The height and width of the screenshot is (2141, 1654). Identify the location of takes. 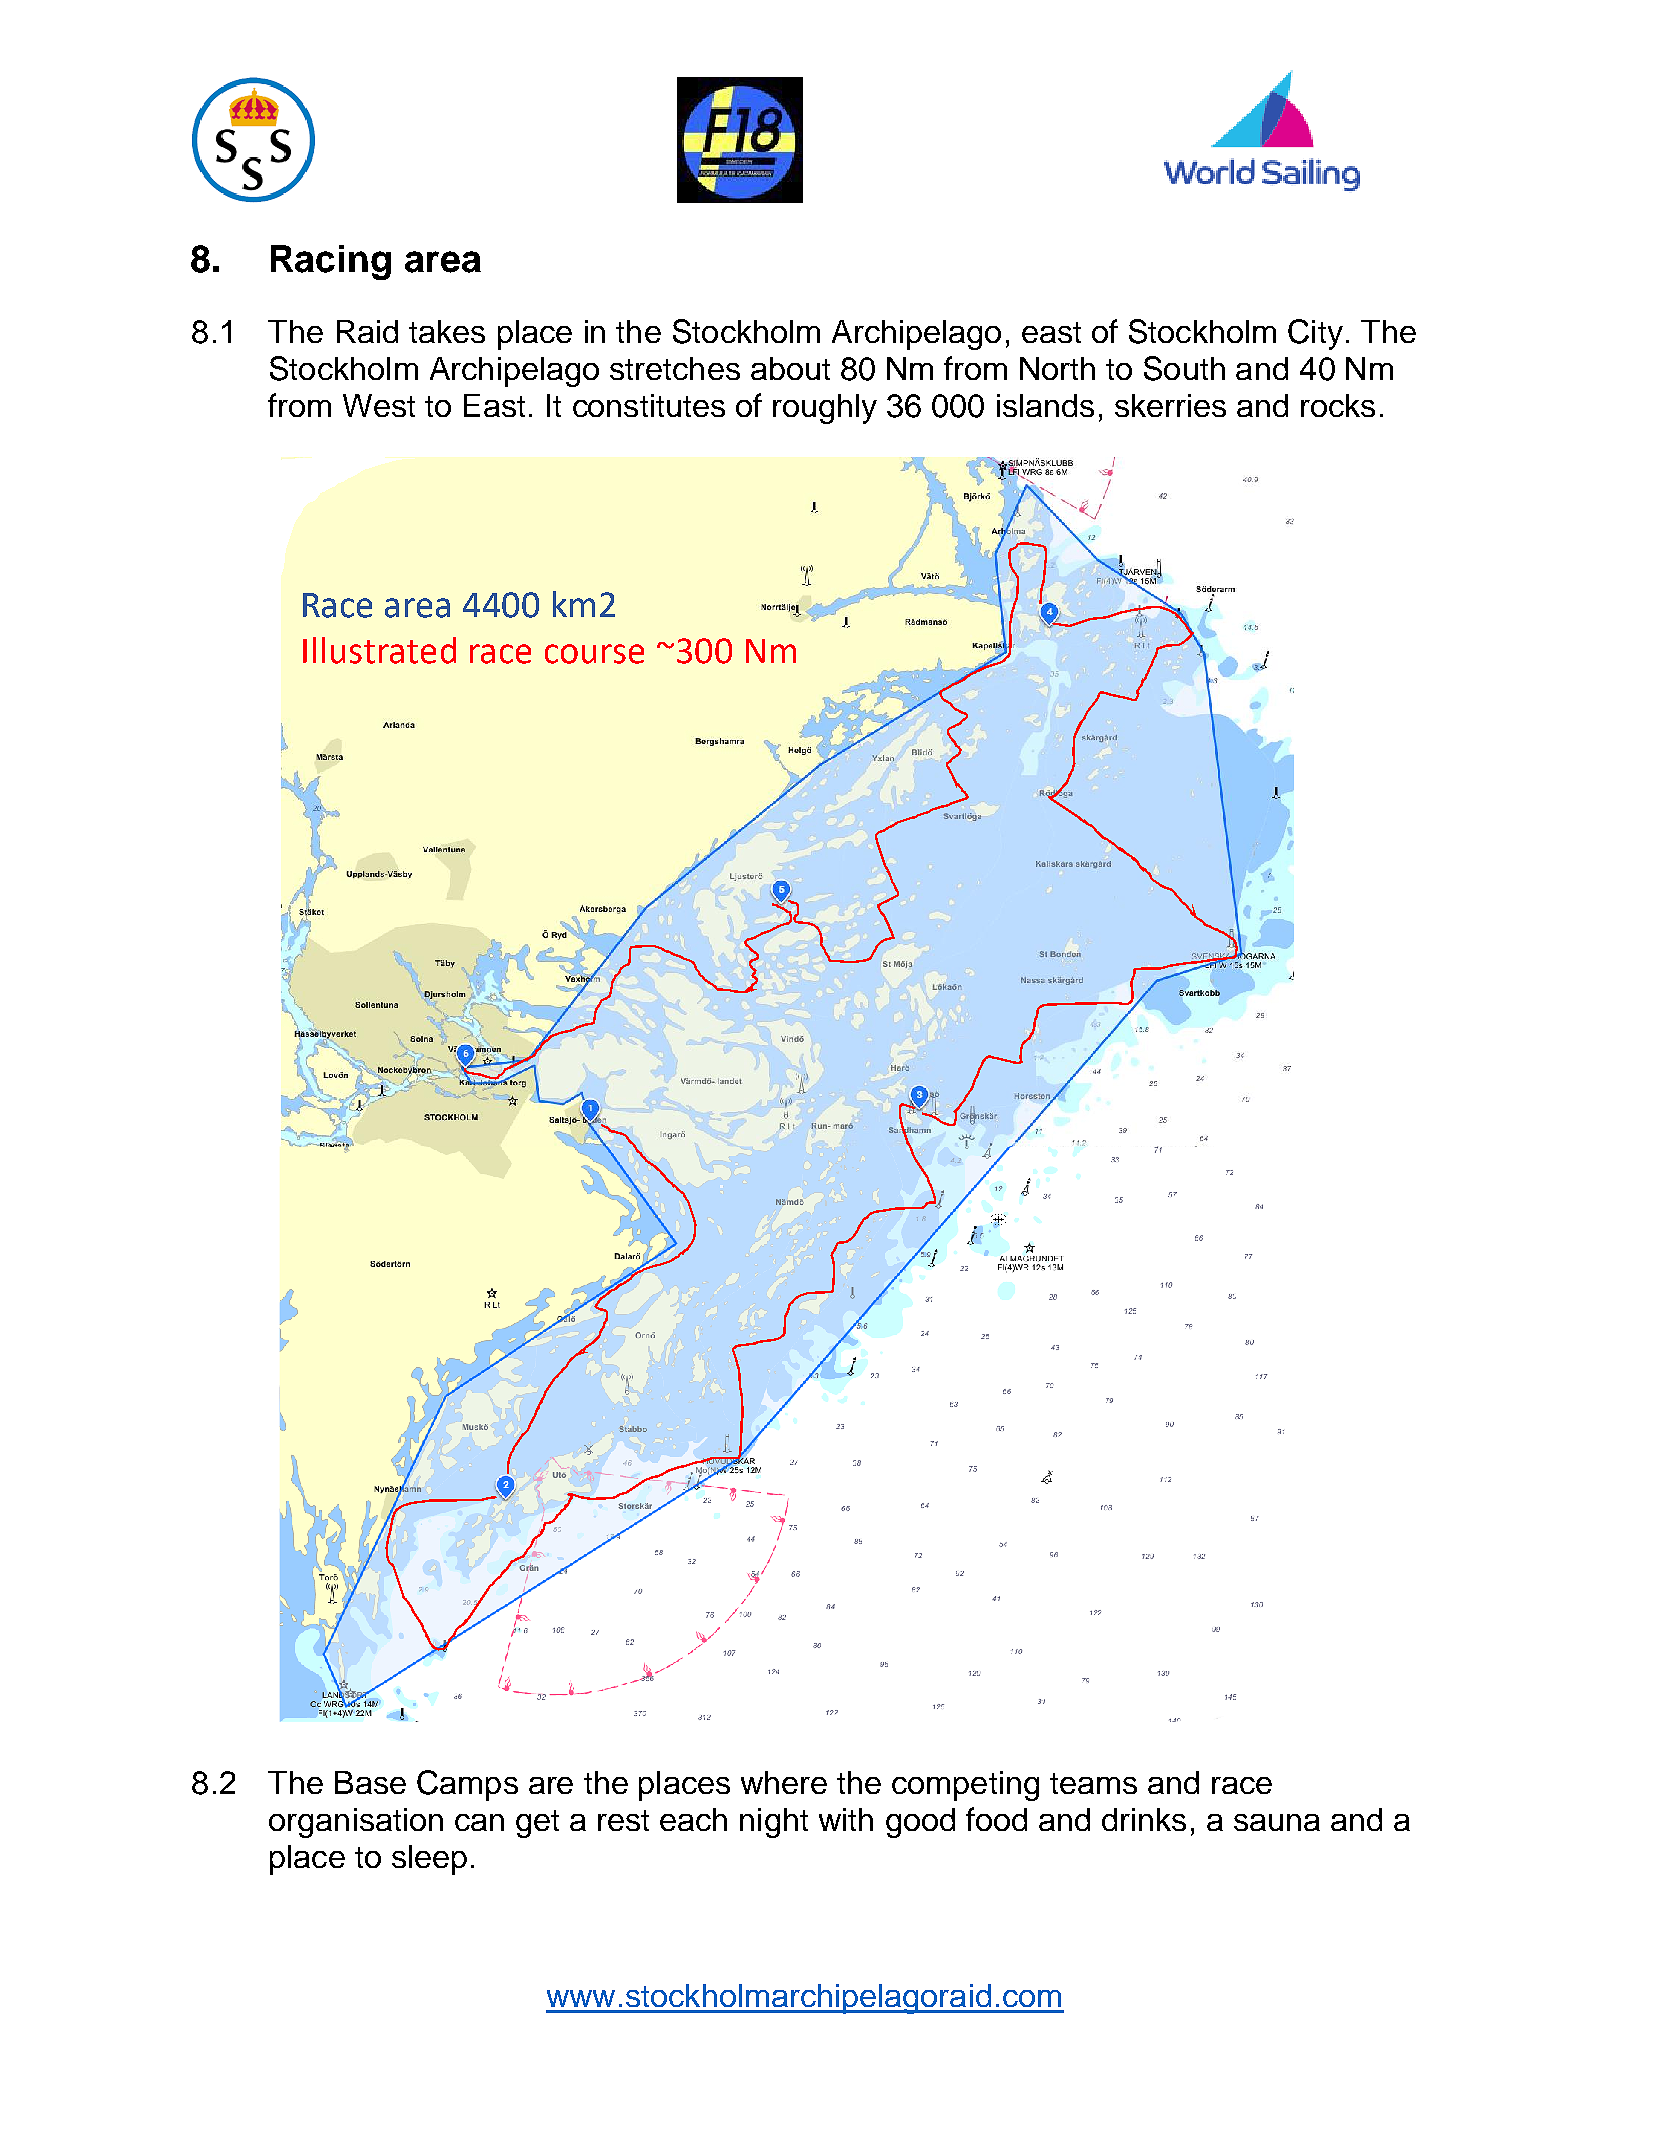
(447, 331).
